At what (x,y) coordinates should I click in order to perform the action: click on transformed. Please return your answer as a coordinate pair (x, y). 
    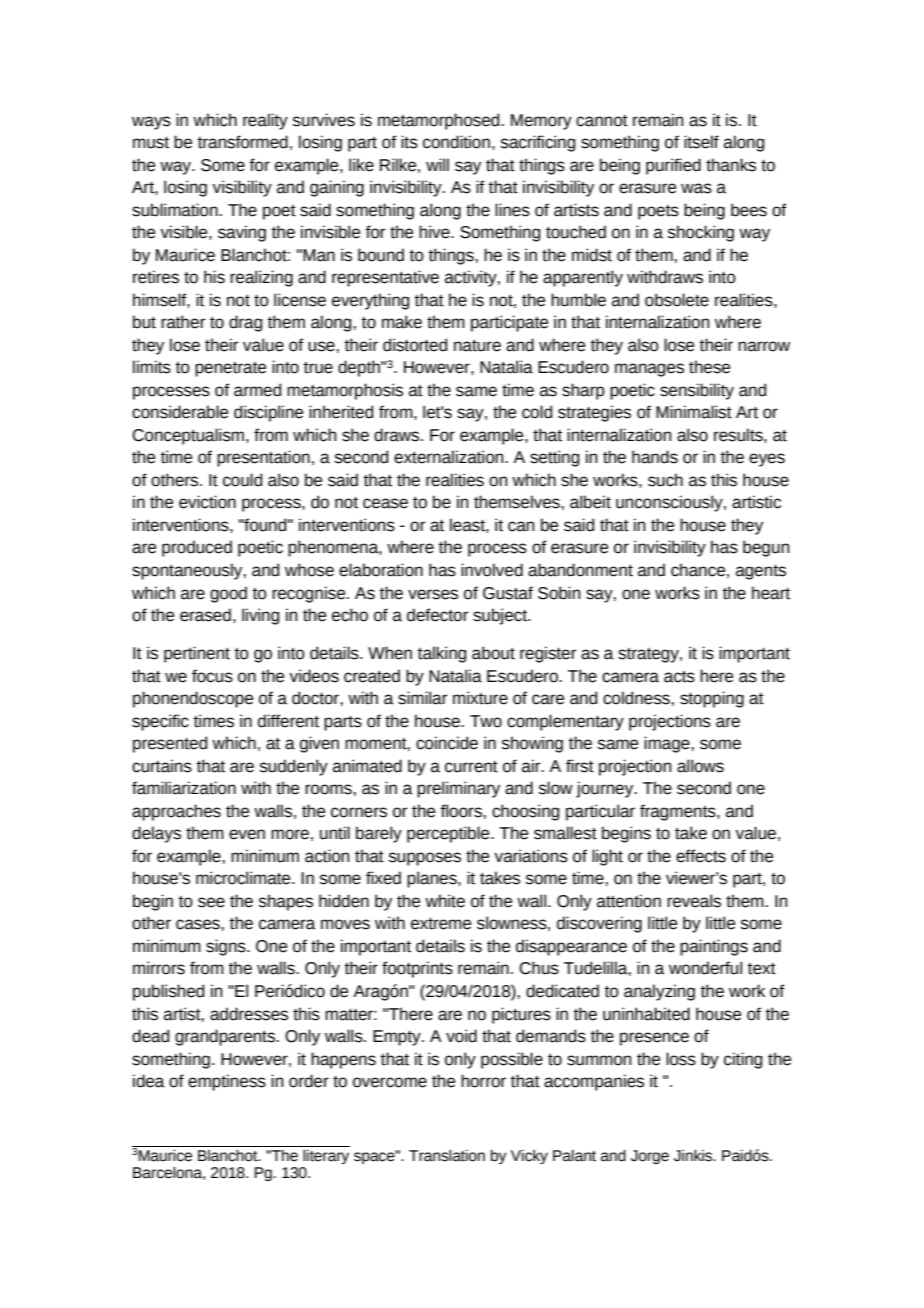
    Looking at the image, I should click on (242, 142).
